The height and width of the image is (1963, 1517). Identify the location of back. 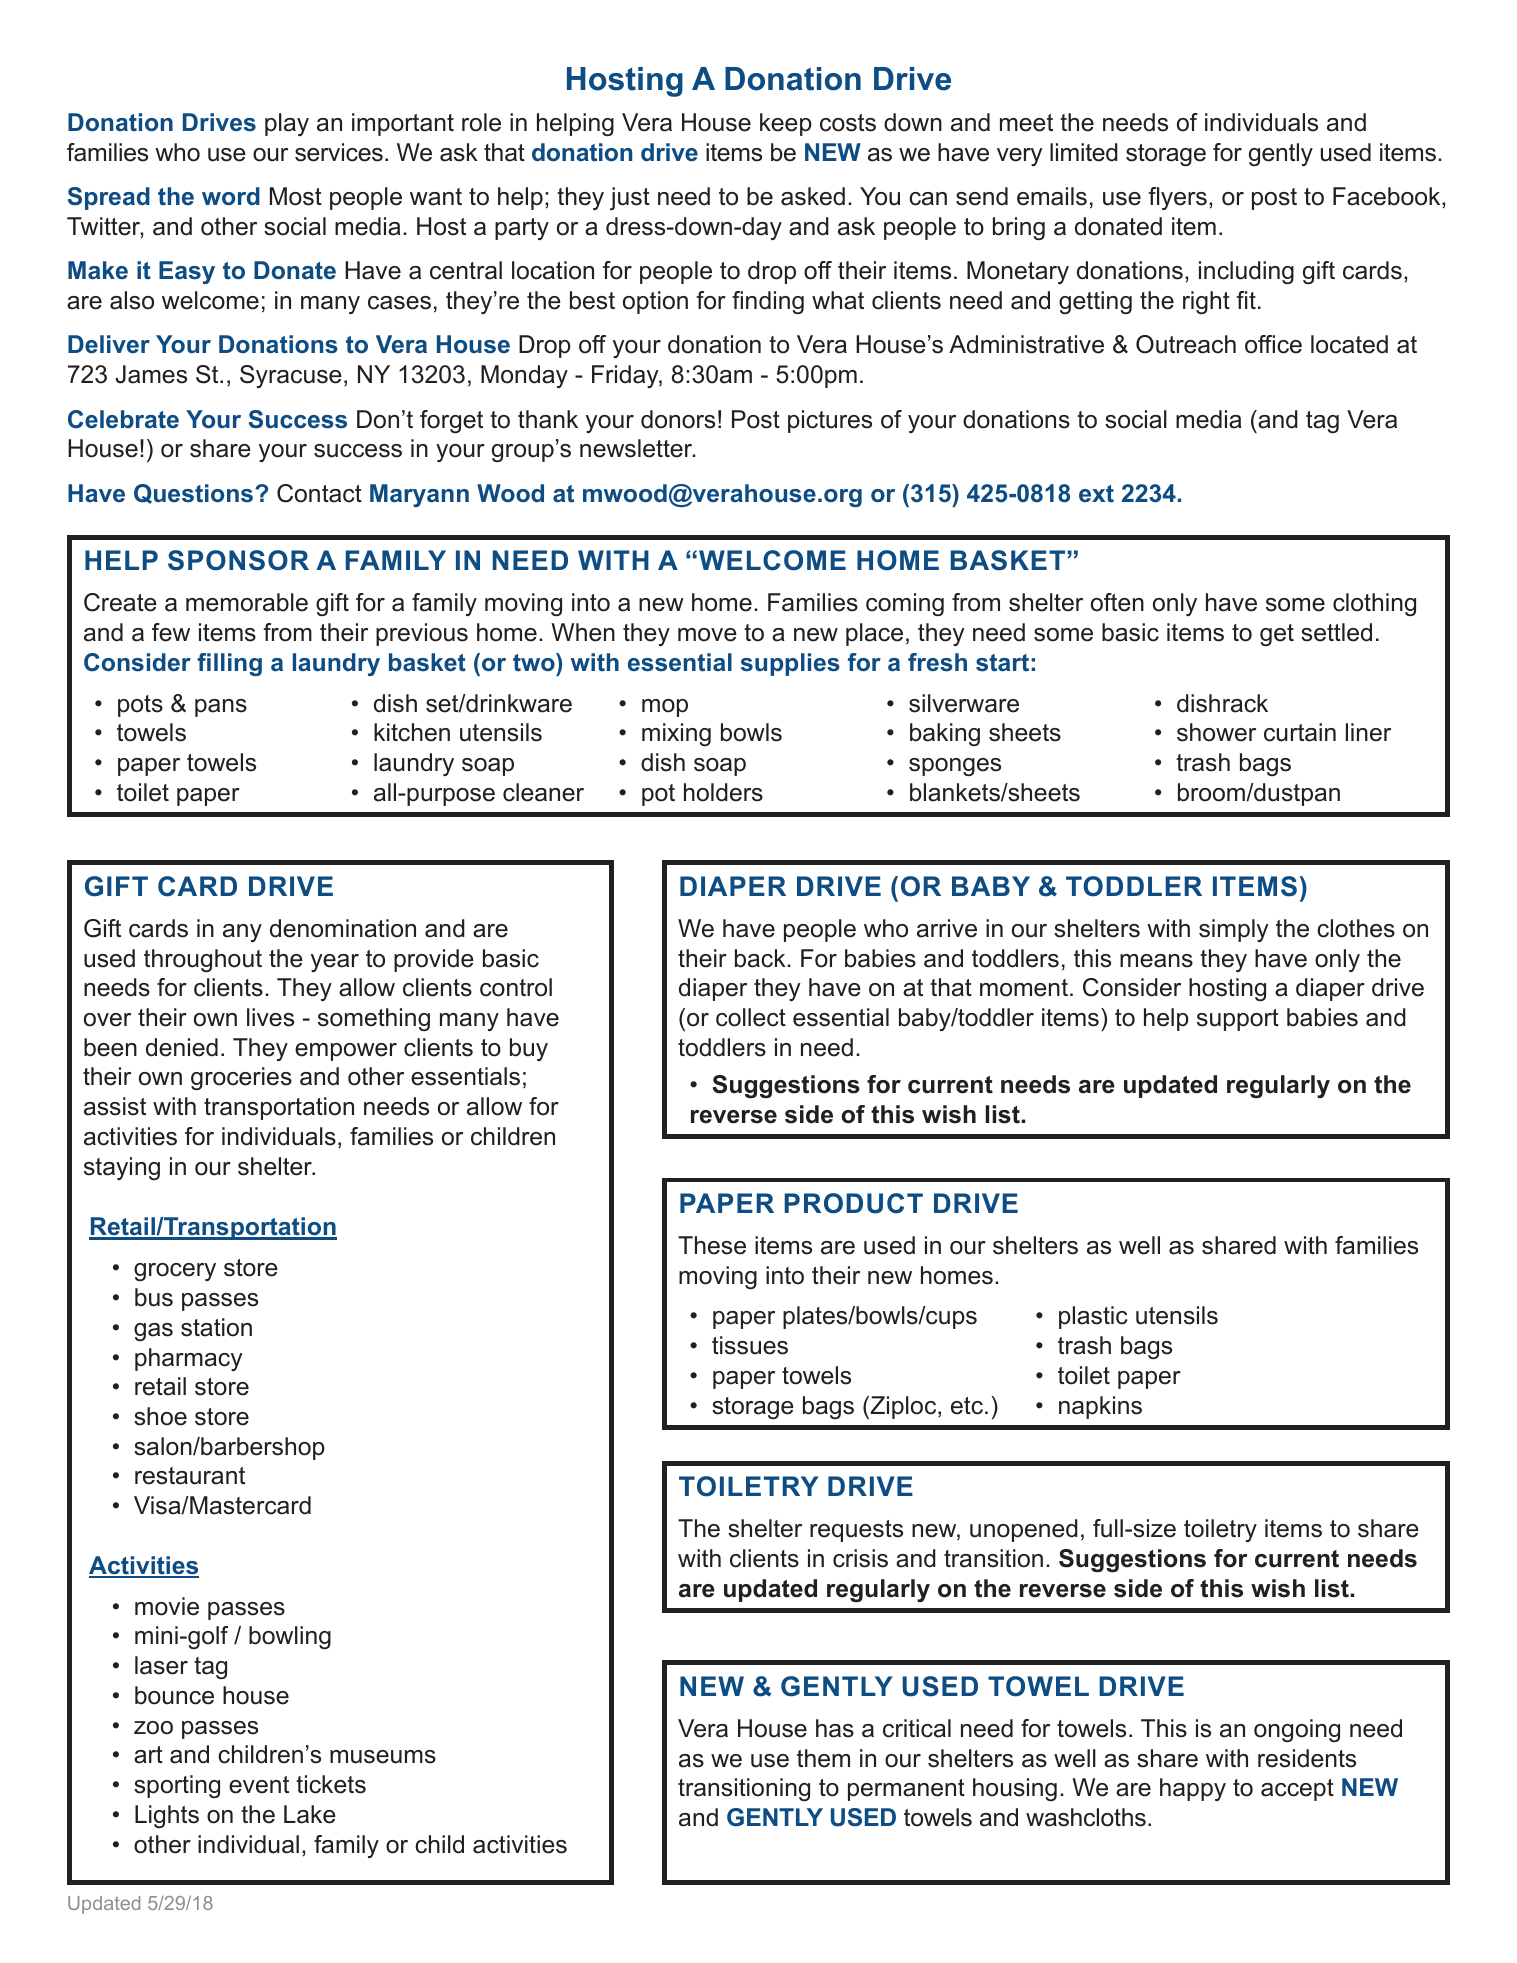
(761, 958).
